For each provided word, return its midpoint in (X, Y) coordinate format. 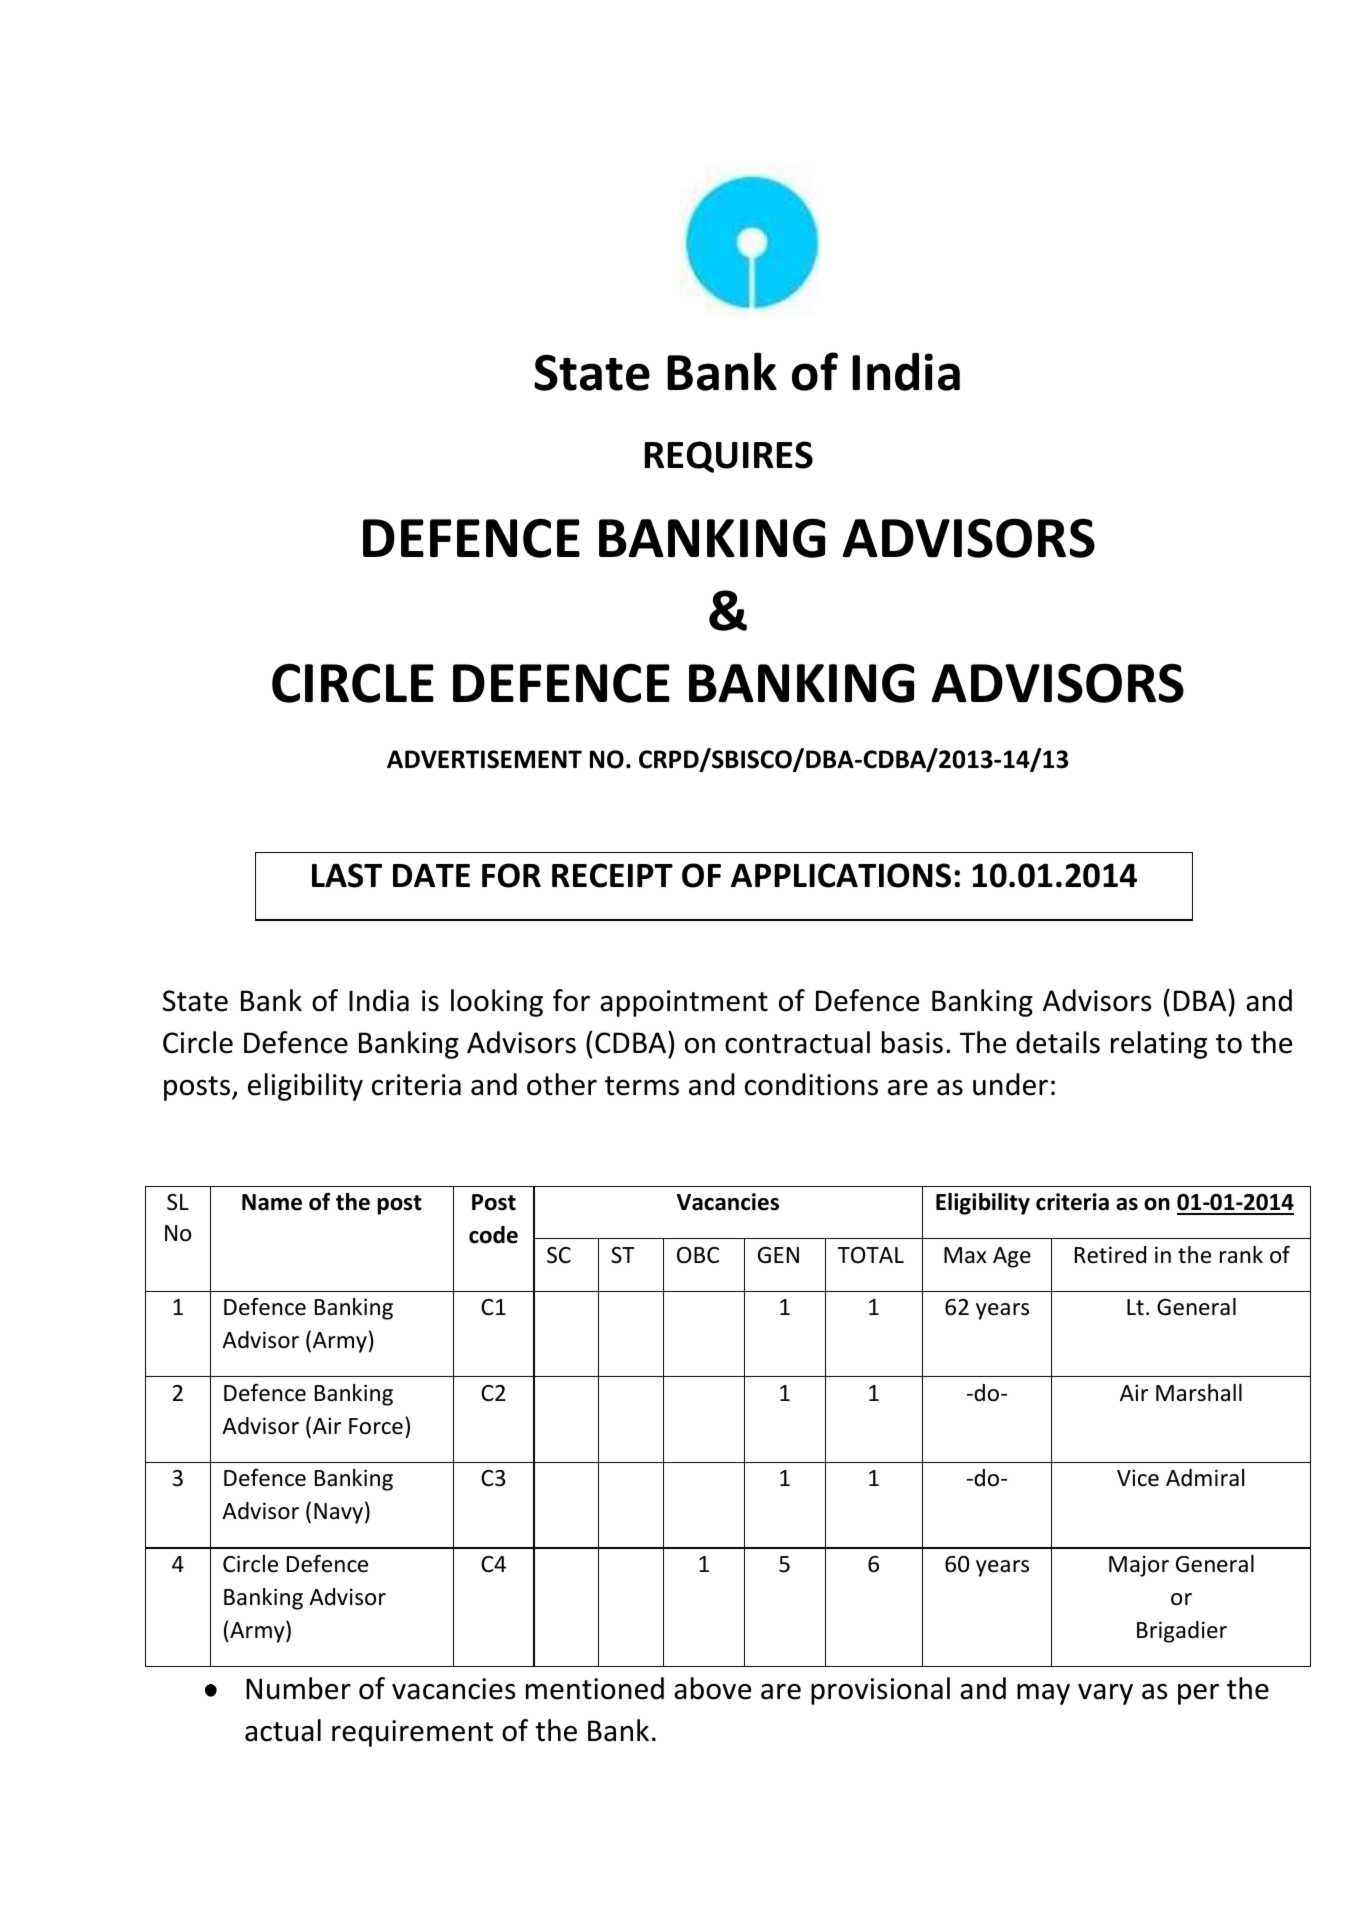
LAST (347, 875)
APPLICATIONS (841, 875)
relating (1159, 1045)
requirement (412, 1733)
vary (1105, 1694)
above (712, 1688)
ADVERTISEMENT (484, 759)
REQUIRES (729, 457)
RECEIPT (612, 875)
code (493, 1235)
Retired (1110, 1255)
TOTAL (870, 1255)
